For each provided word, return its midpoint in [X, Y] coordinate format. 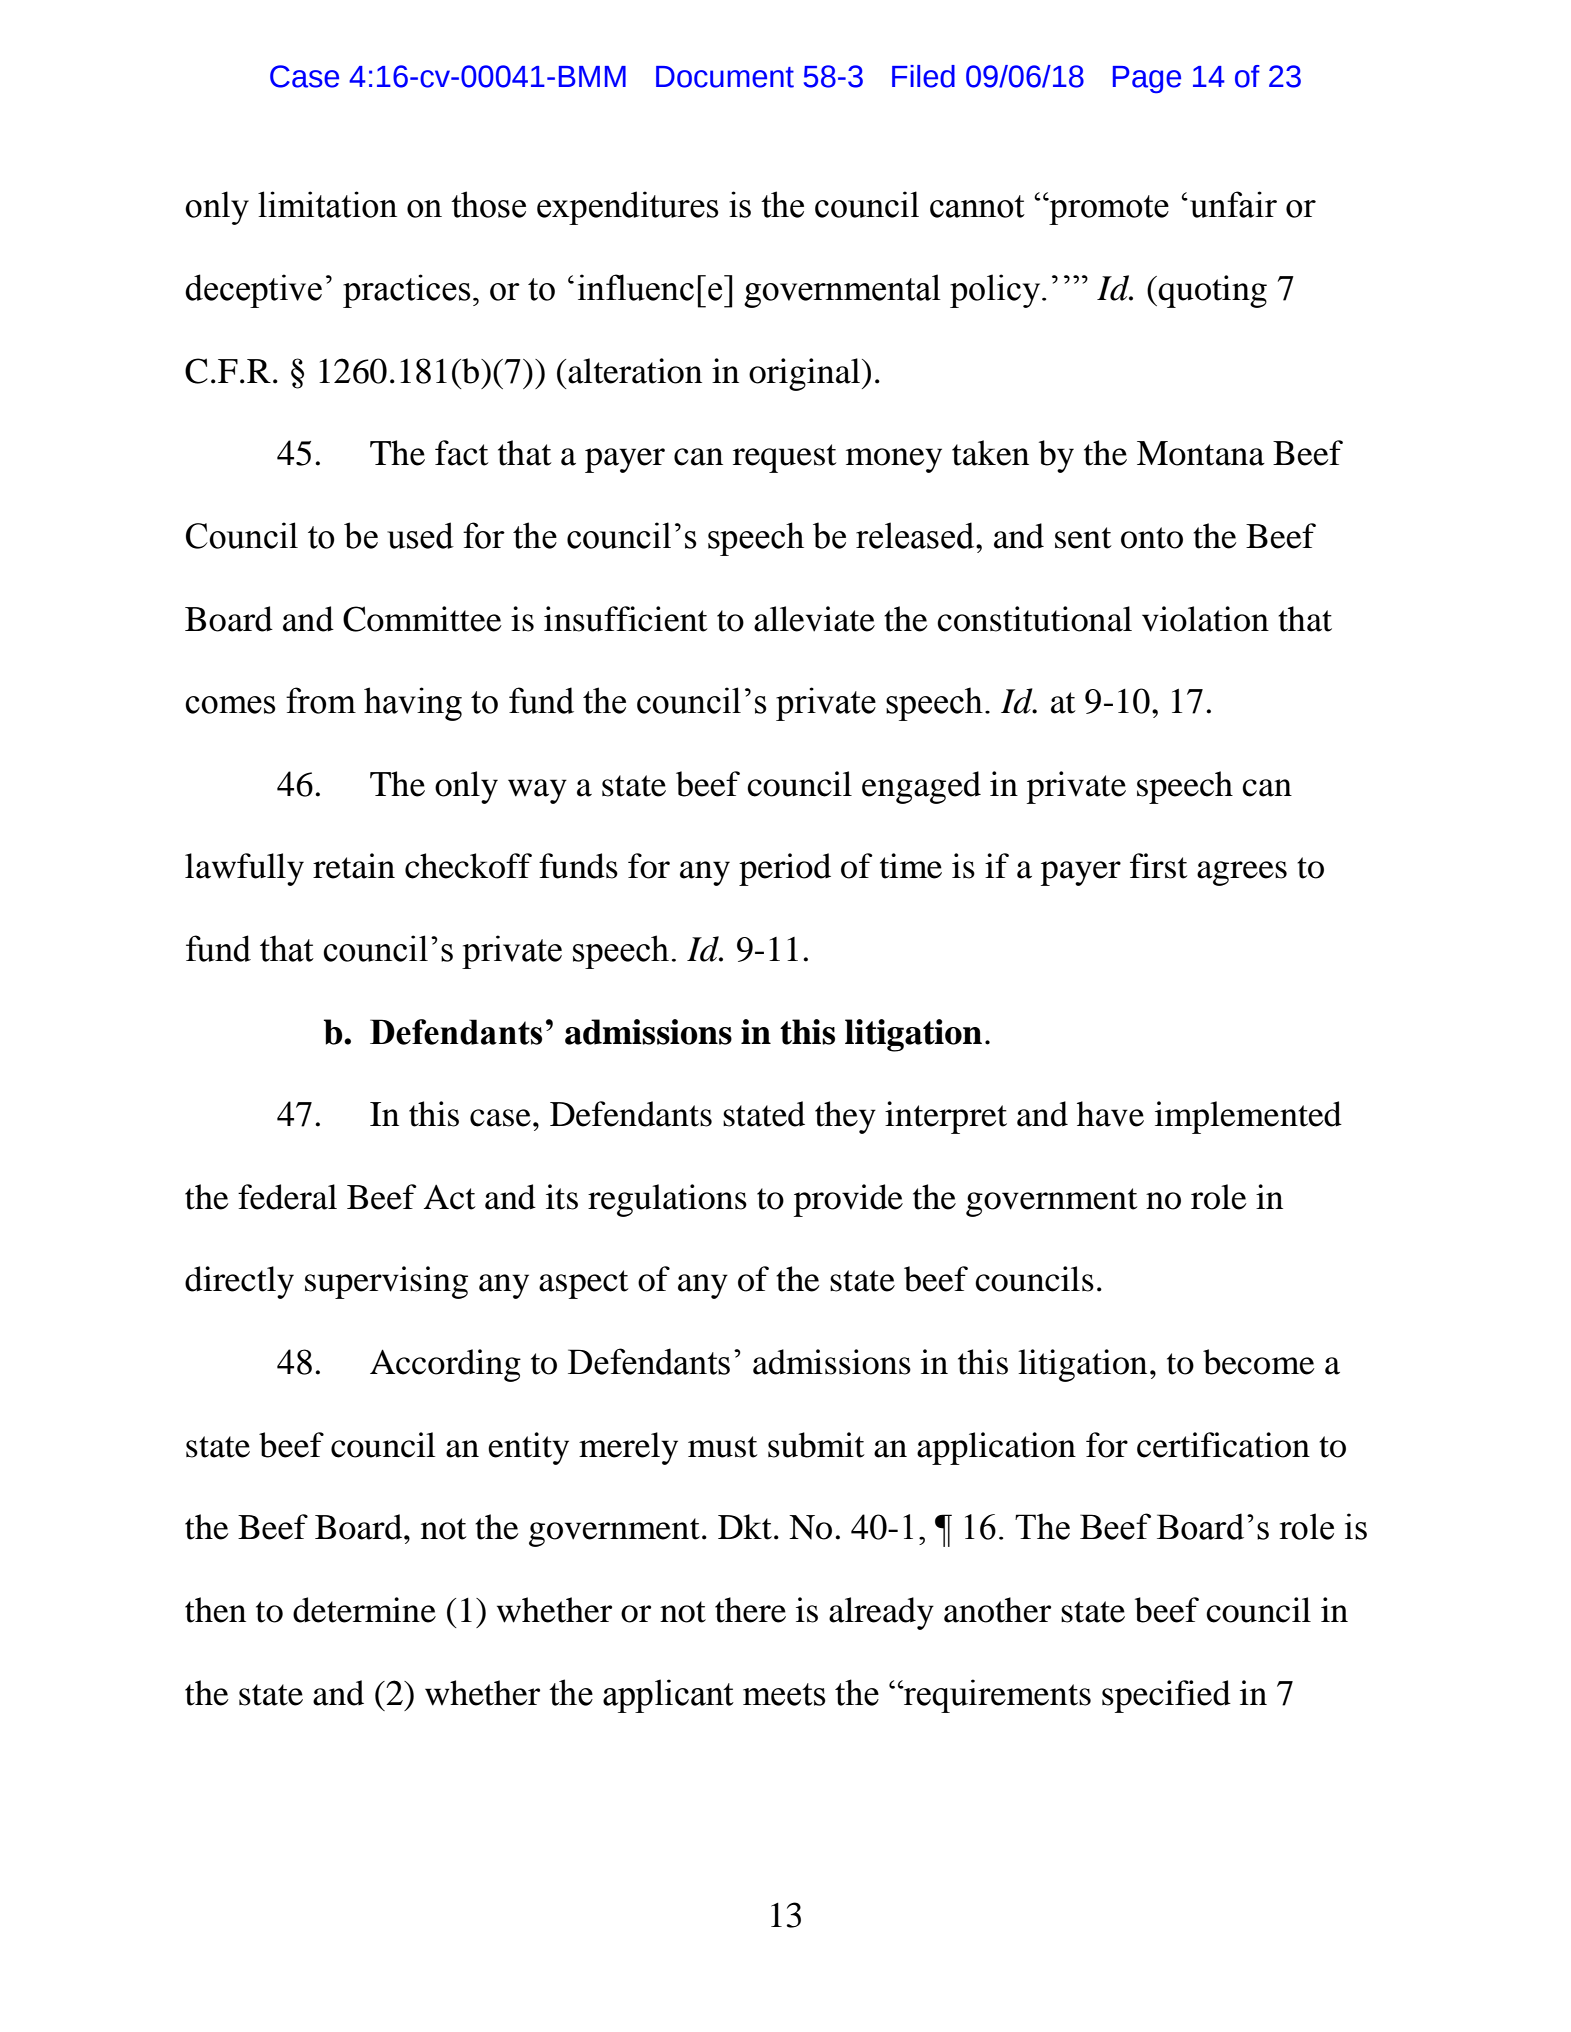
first [1159, 866]
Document [725, 77]
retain [354, 866]
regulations [667, 1200]
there [750, 1610]
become [1259, 1362]
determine [364, 1610]
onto [1152, 538]
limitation [327, 204]
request [785, 458]
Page [1147, 79]
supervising [386, 1282]
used [420, 535]
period [785, 869]
